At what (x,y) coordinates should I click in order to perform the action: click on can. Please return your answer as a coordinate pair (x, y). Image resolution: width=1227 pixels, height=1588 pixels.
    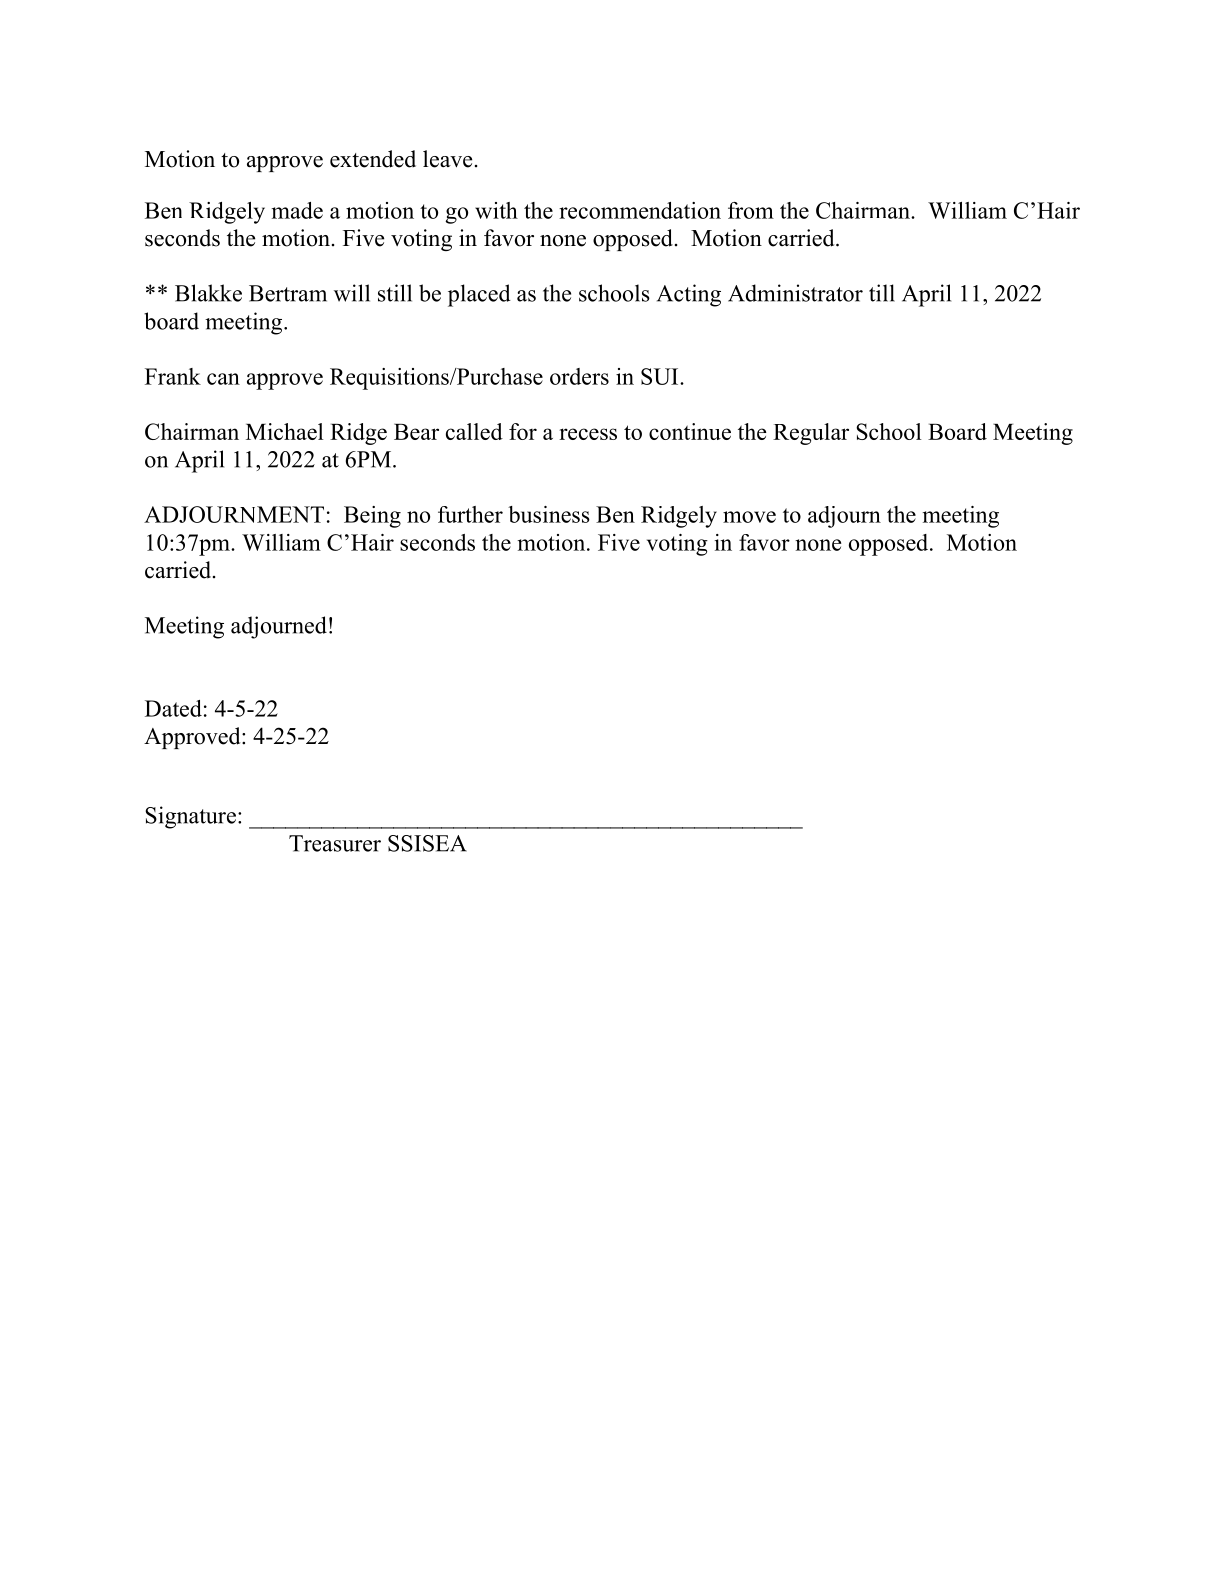
    Looking at the image, I should click on (223, 379).
